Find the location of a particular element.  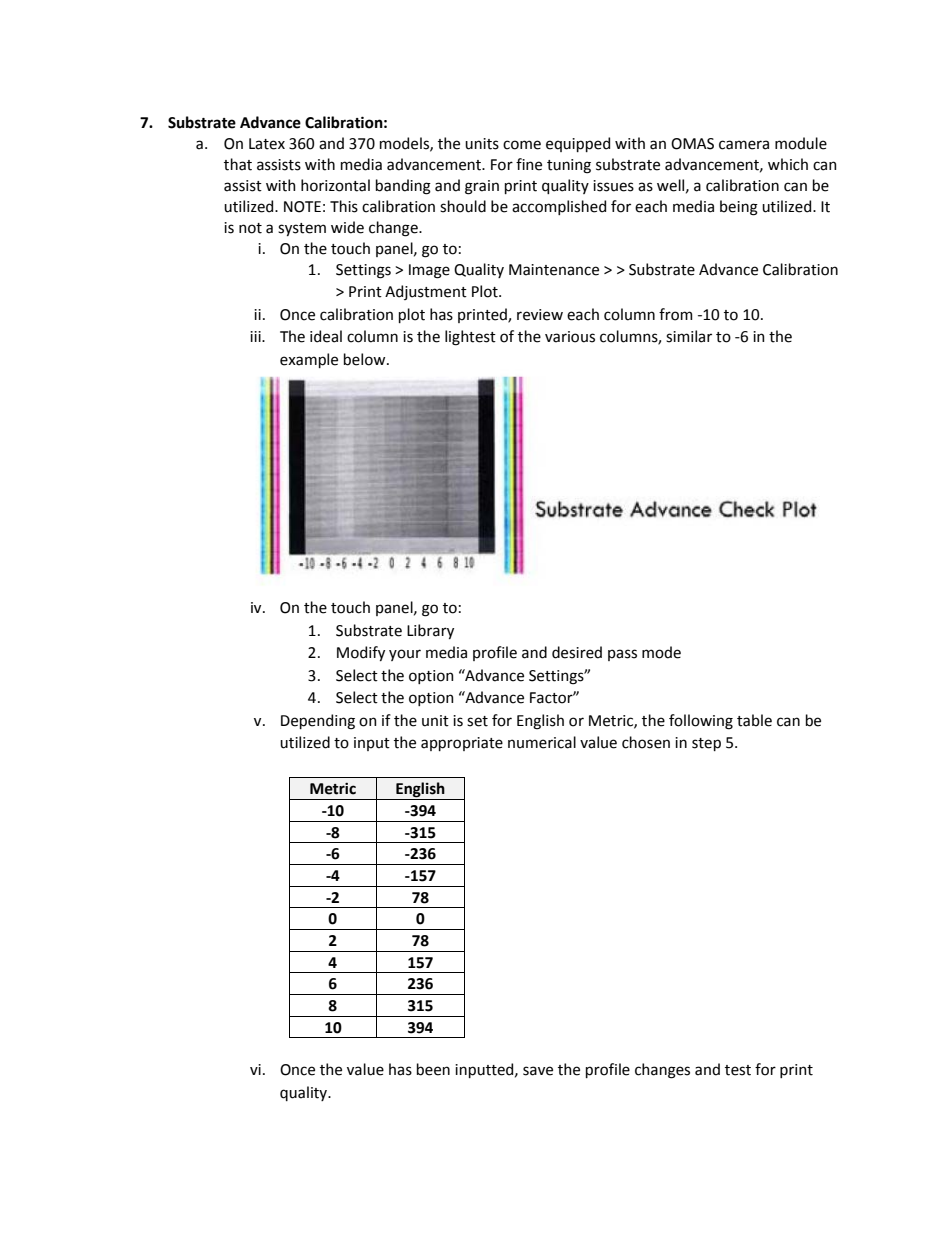

horizontal is located at coordinates (335, 185).
